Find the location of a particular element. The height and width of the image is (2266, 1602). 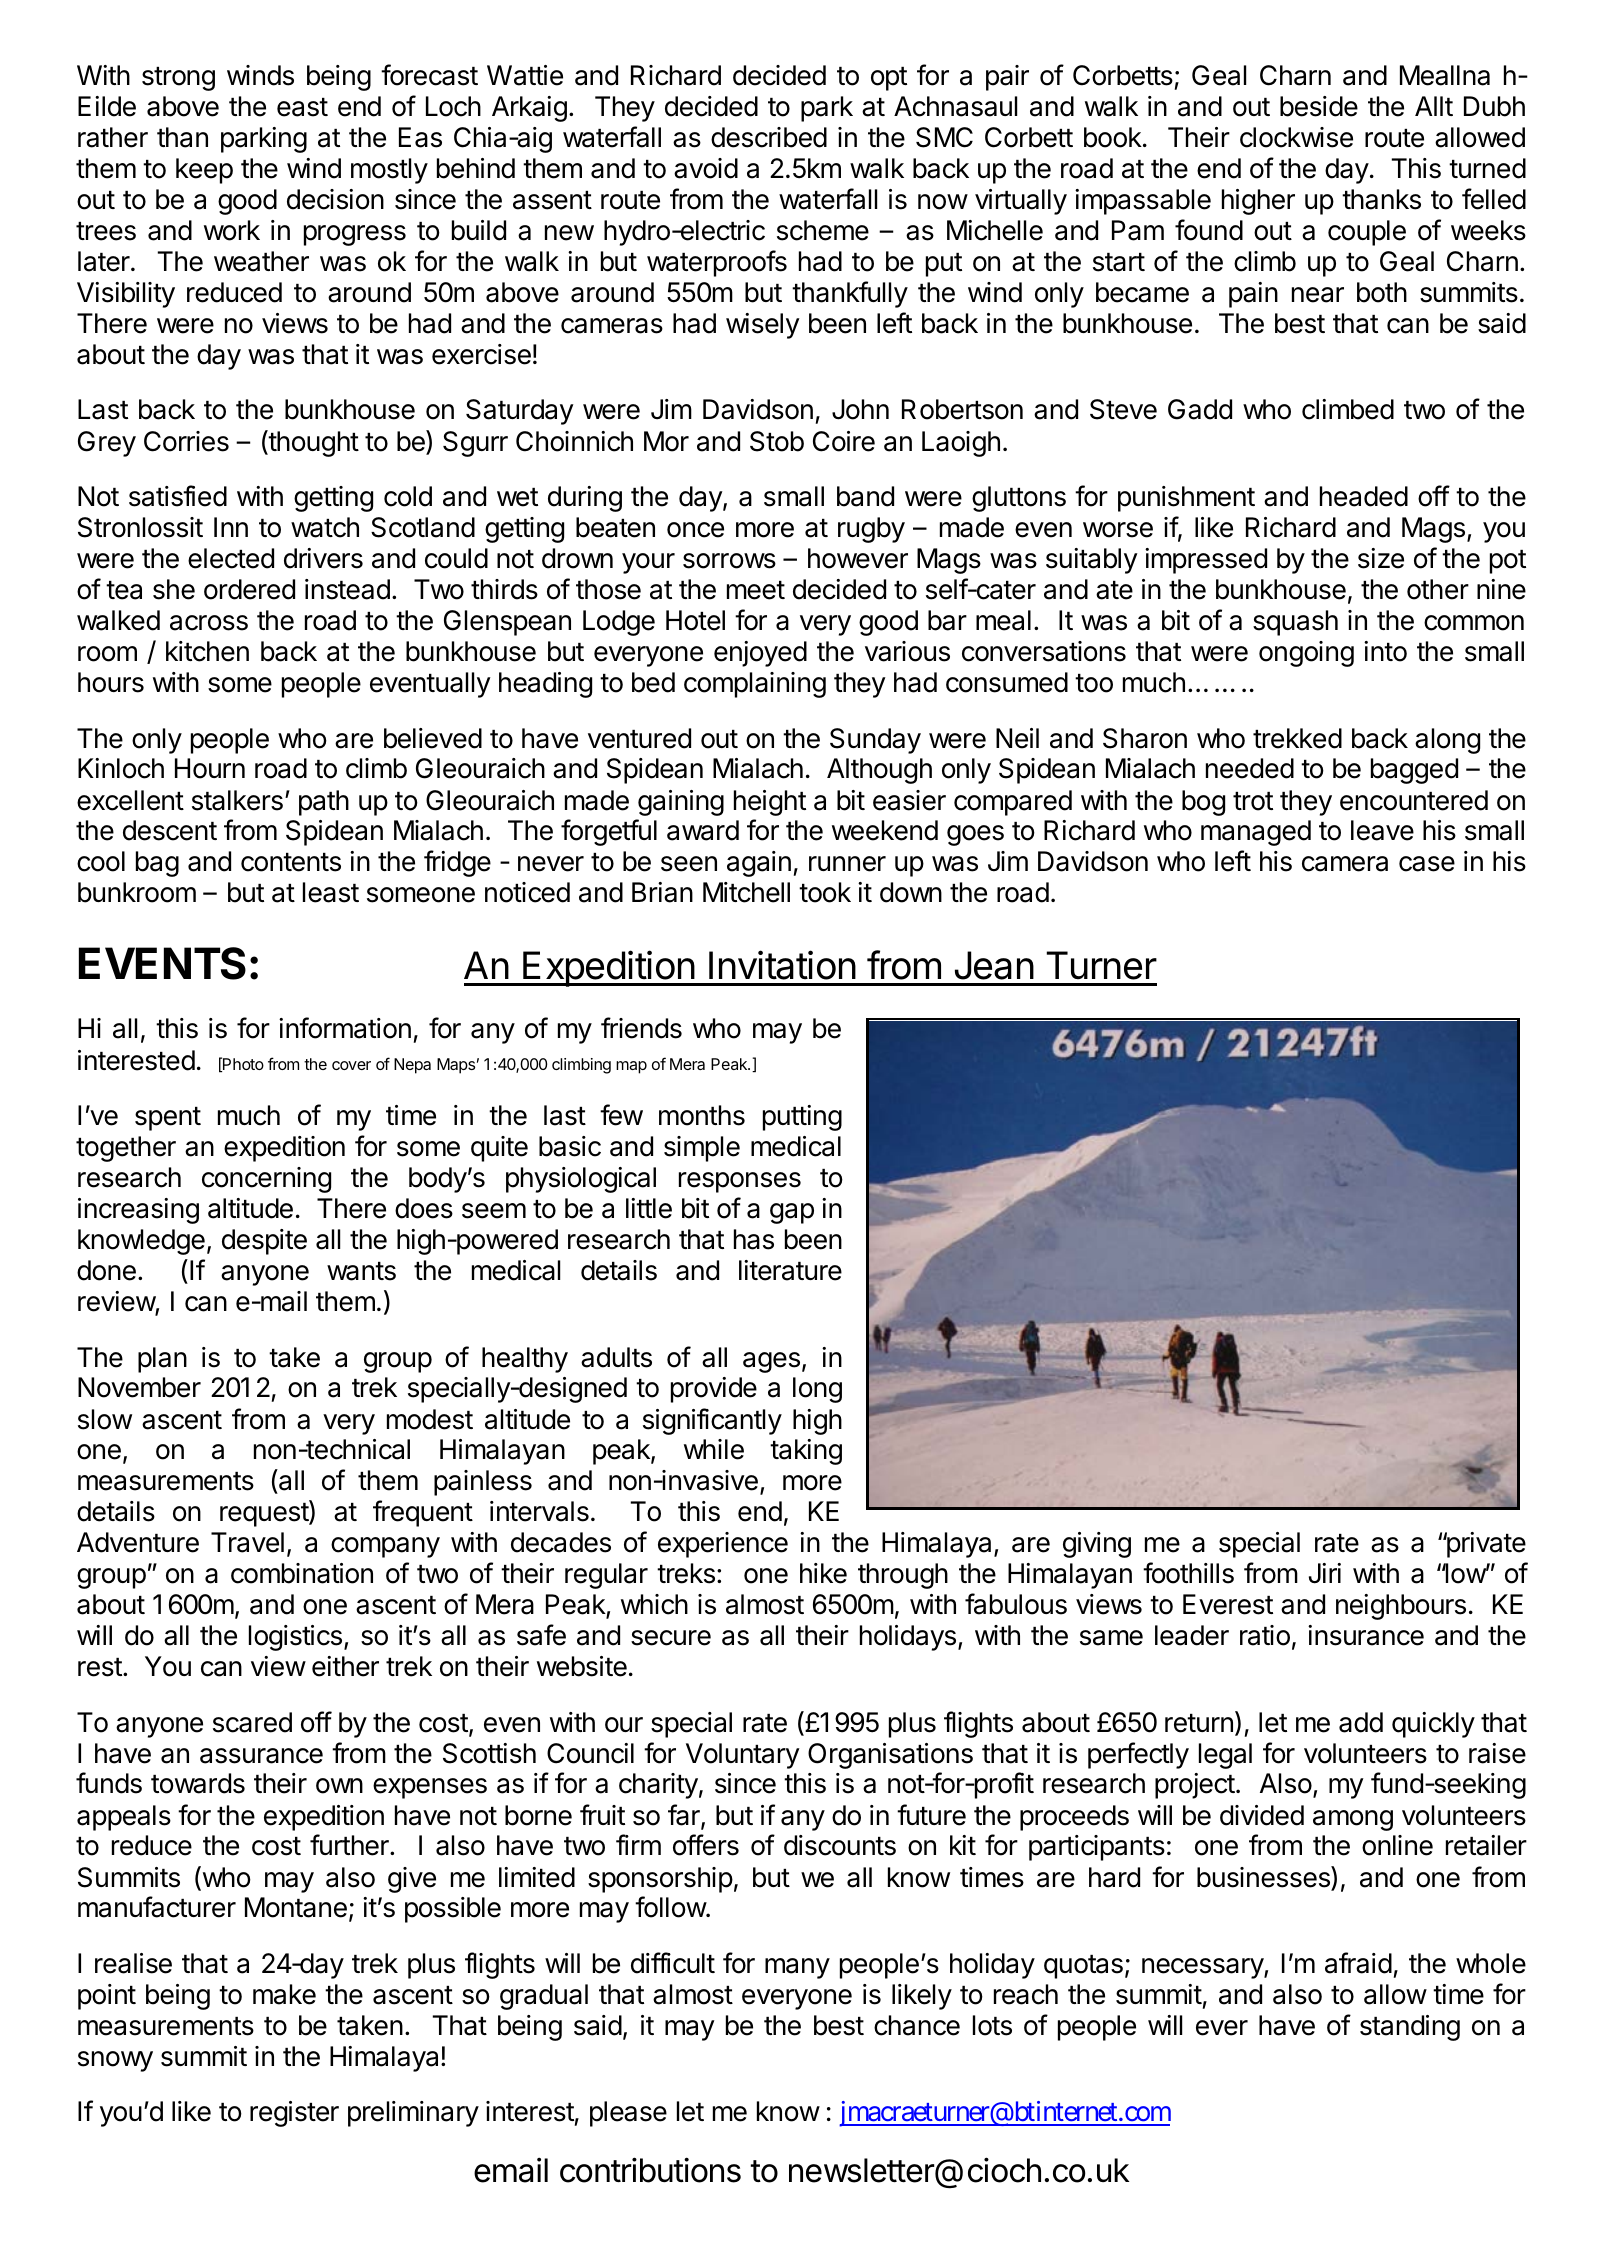

clockwise is located at coordinates (1296, 137).
